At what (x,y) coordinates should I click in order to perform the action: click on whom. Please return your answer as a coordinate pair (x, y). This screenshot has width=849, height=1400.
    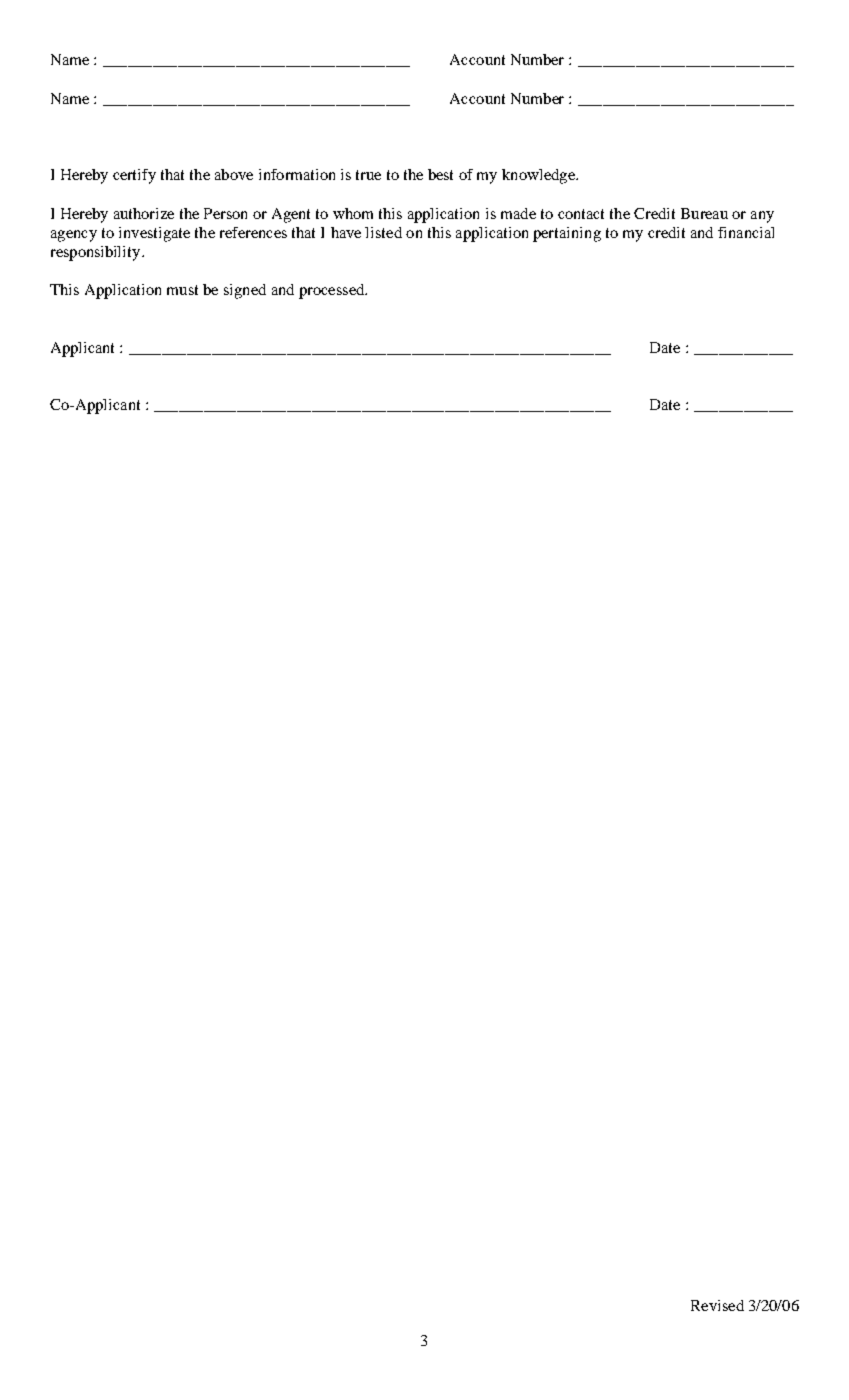
    Looking at the image, I should click on (353, 213).
